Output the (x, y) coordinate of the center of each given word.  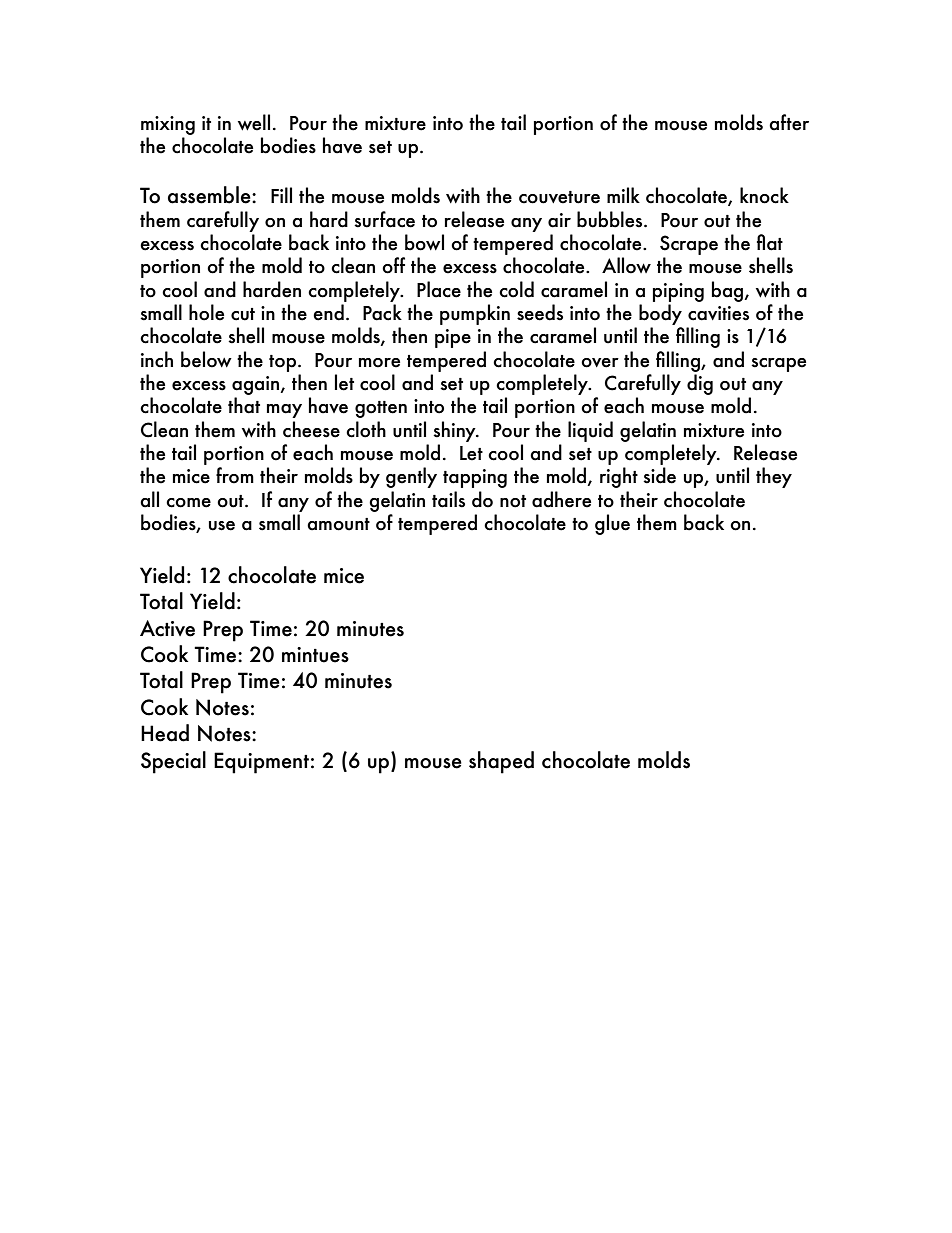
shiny (455, 431)
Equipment (261, 763)
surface (384, 219)
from (235, 475)
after (789, 122)
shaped (501, 762)
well (254, 122)
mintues (315, 655)
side (659, 475)
